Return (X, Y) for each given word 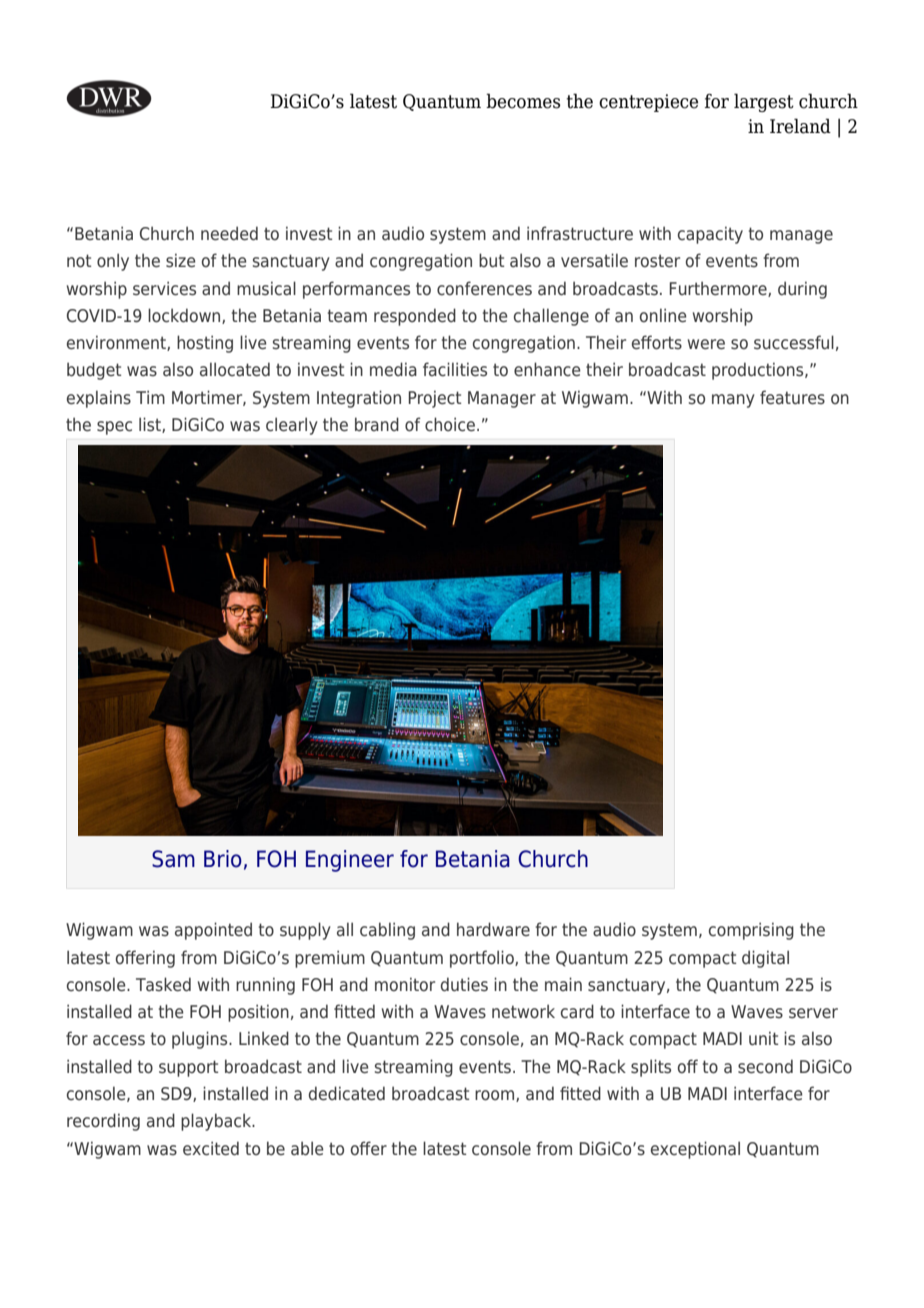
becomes (523, 101)
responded (415, 317)
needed (229, 233)
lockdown (185, 316)
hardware (493, 929)
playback (217, 1122)
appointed (213, 931)
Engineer (350, 861)
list (151, 425)
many (733, 401)
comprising (751, 931)
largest (764, 102)
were (706, 344)
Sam (173, 859)
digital (765, 959)
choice (450, 424)
